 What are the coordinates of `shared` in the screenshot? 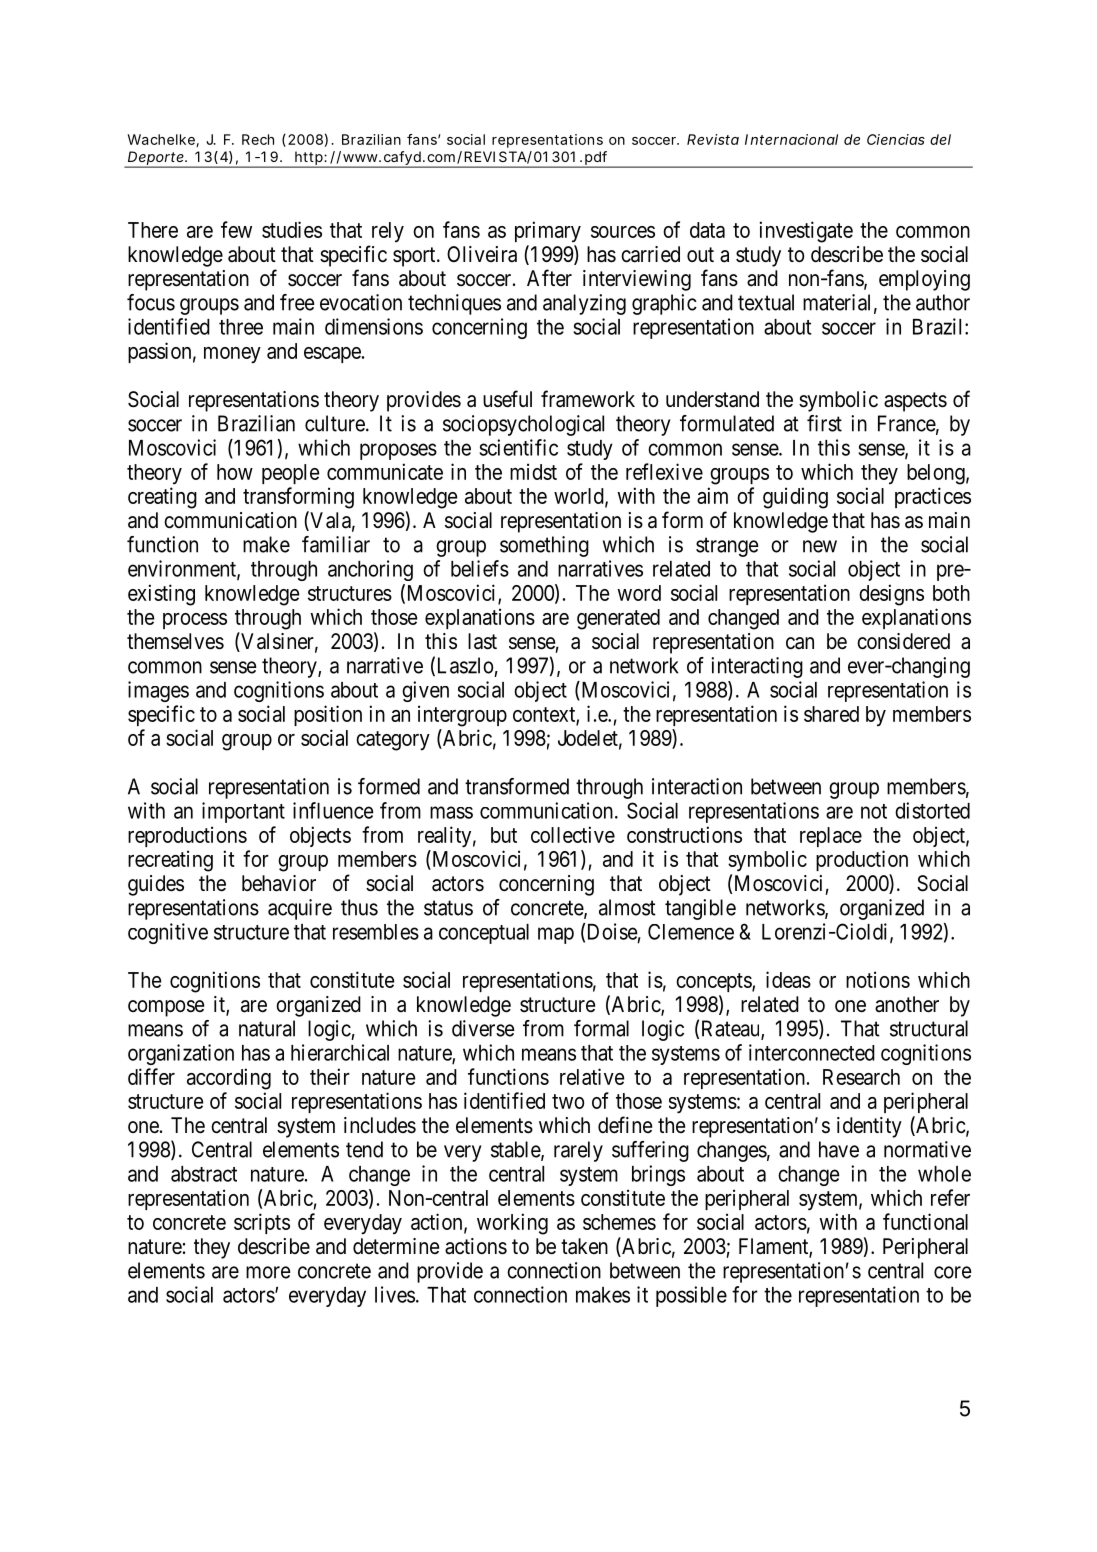 It's located at (831, 714).
